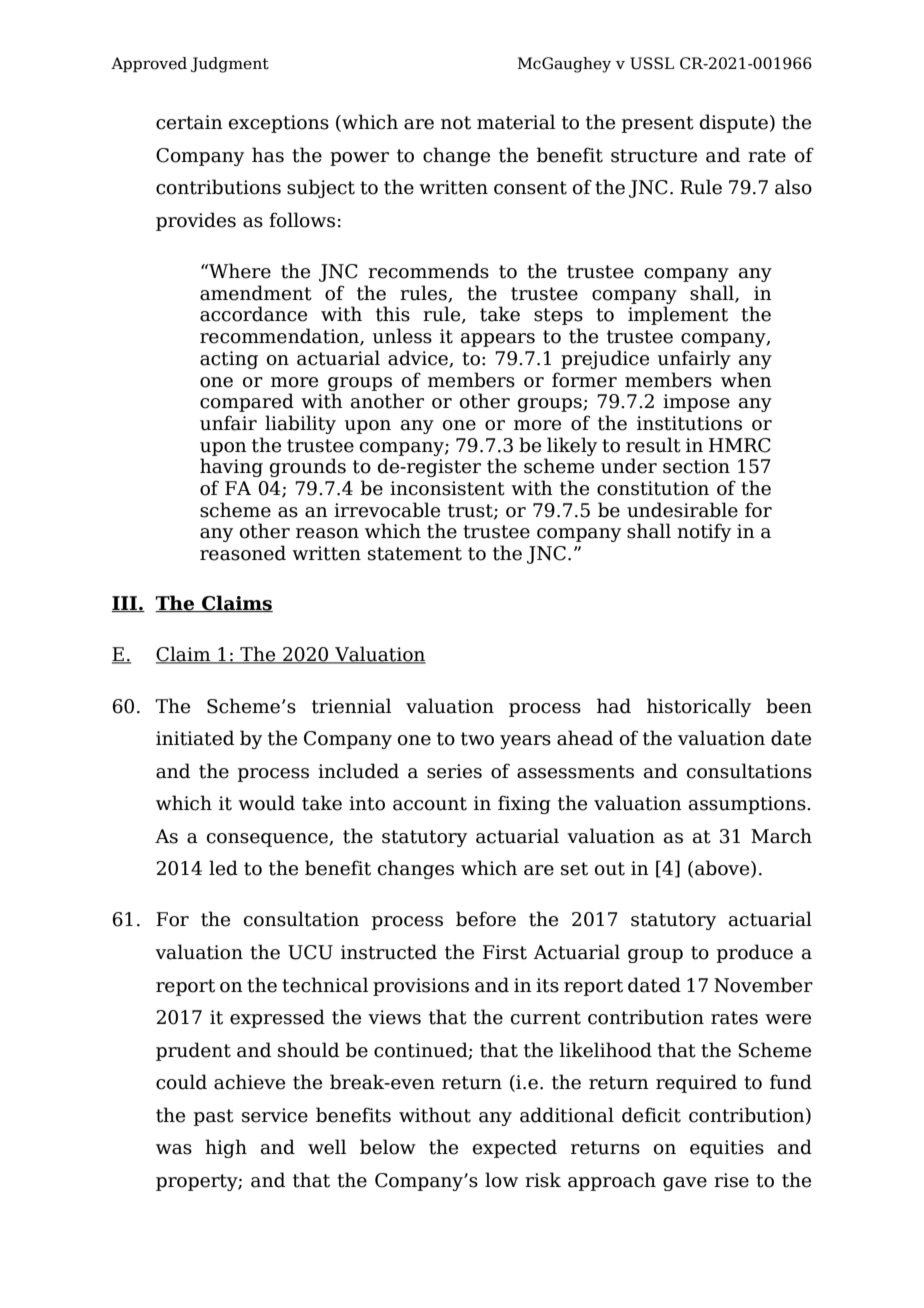 This screenshot has height=1308, width=924. Describe the element at coordinates (486, 919) in the screenshot. I see `before` at that location.
